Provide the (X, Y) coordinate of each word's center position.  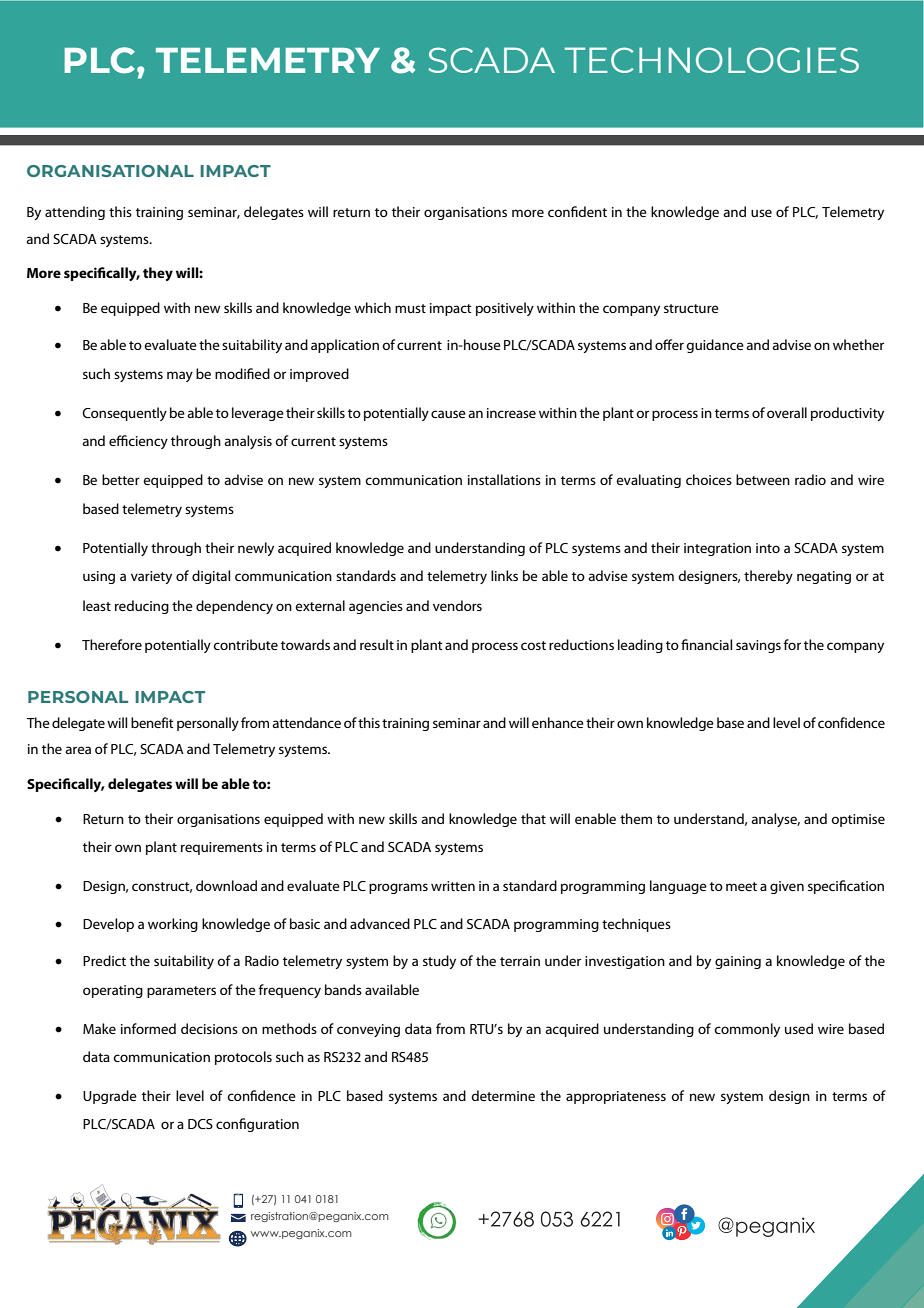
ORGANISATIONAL (110, 171)
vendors (457, 605)
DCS (200, 1124)
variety (151, 577)
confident (577, 211)
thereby (768, 577)
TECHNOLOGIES (712, 60)
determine (503, 1095)
